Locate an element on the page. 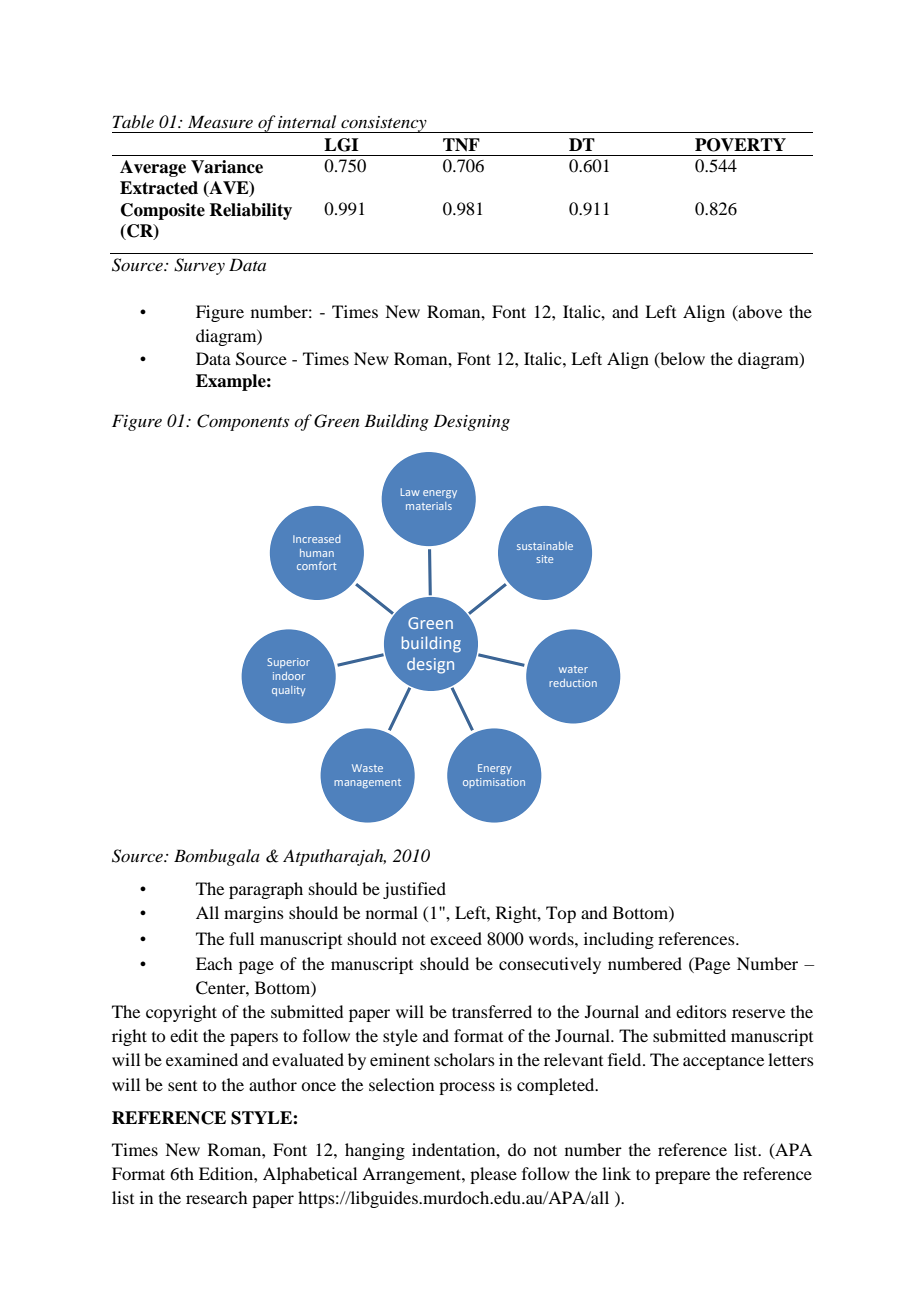  TNF is located at coordinates (461, 145).
